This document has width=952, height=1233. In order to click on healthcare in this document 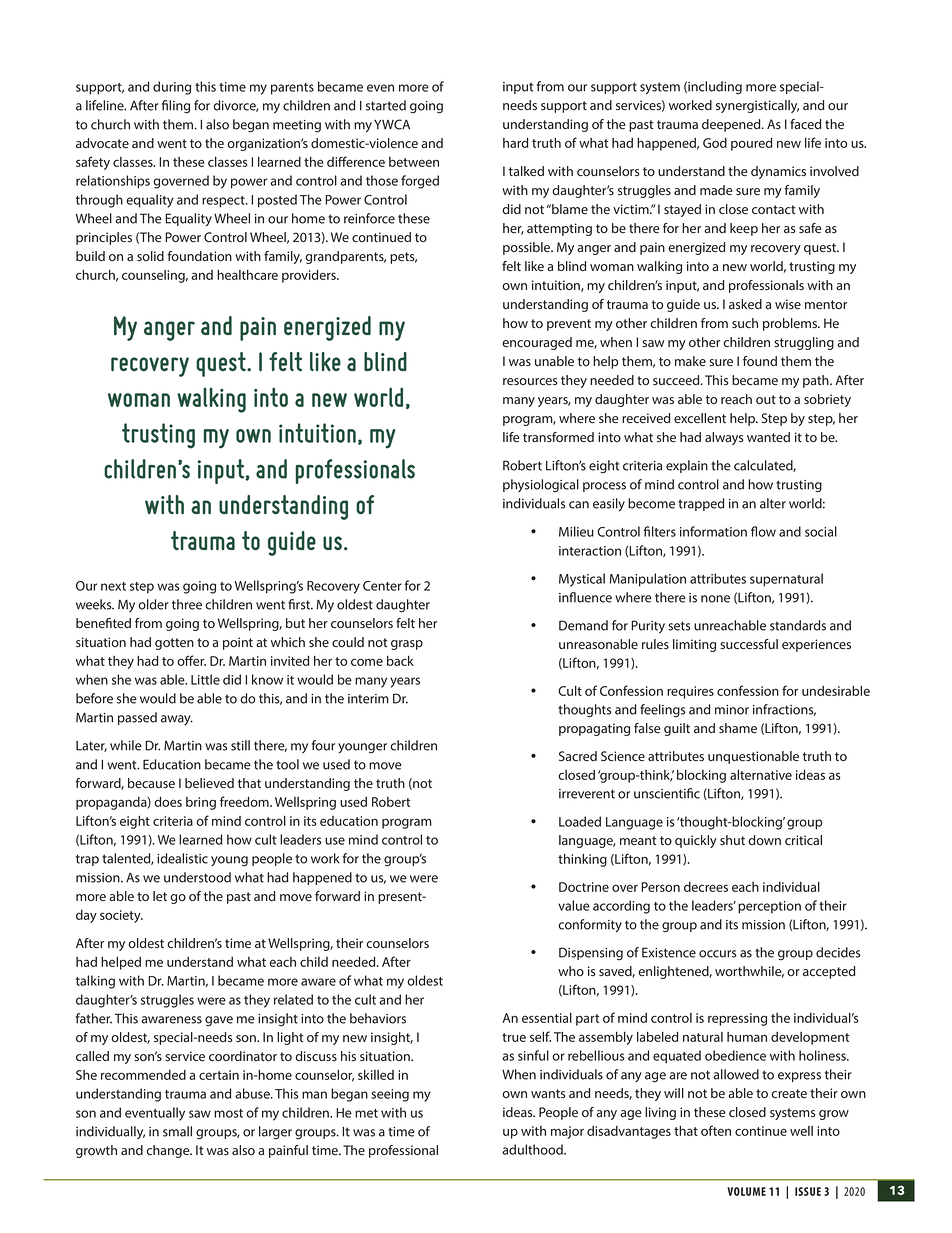, I will do `click(247, 275)`.
